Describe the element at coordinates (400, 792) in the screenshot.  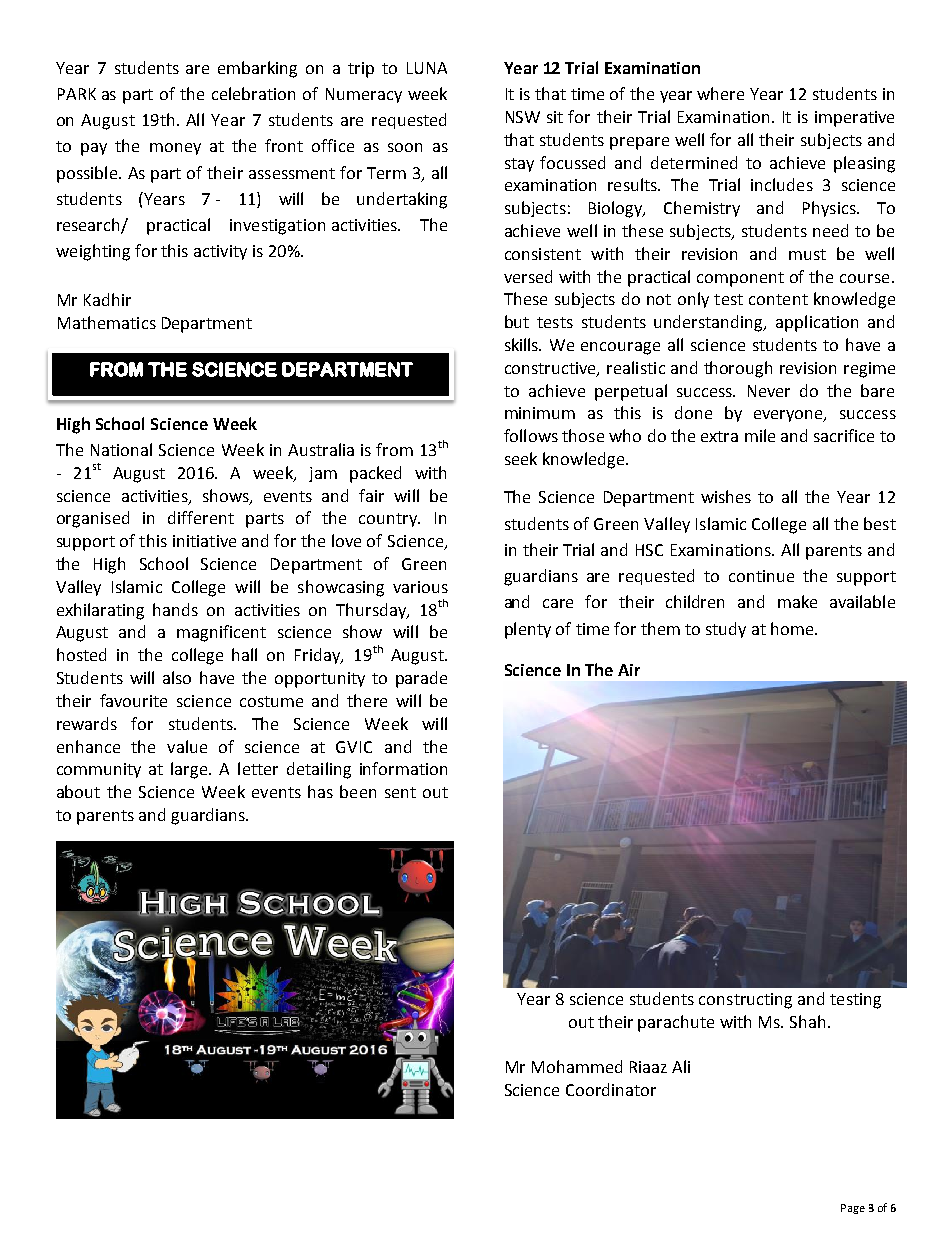
I see `sent` at that location.
